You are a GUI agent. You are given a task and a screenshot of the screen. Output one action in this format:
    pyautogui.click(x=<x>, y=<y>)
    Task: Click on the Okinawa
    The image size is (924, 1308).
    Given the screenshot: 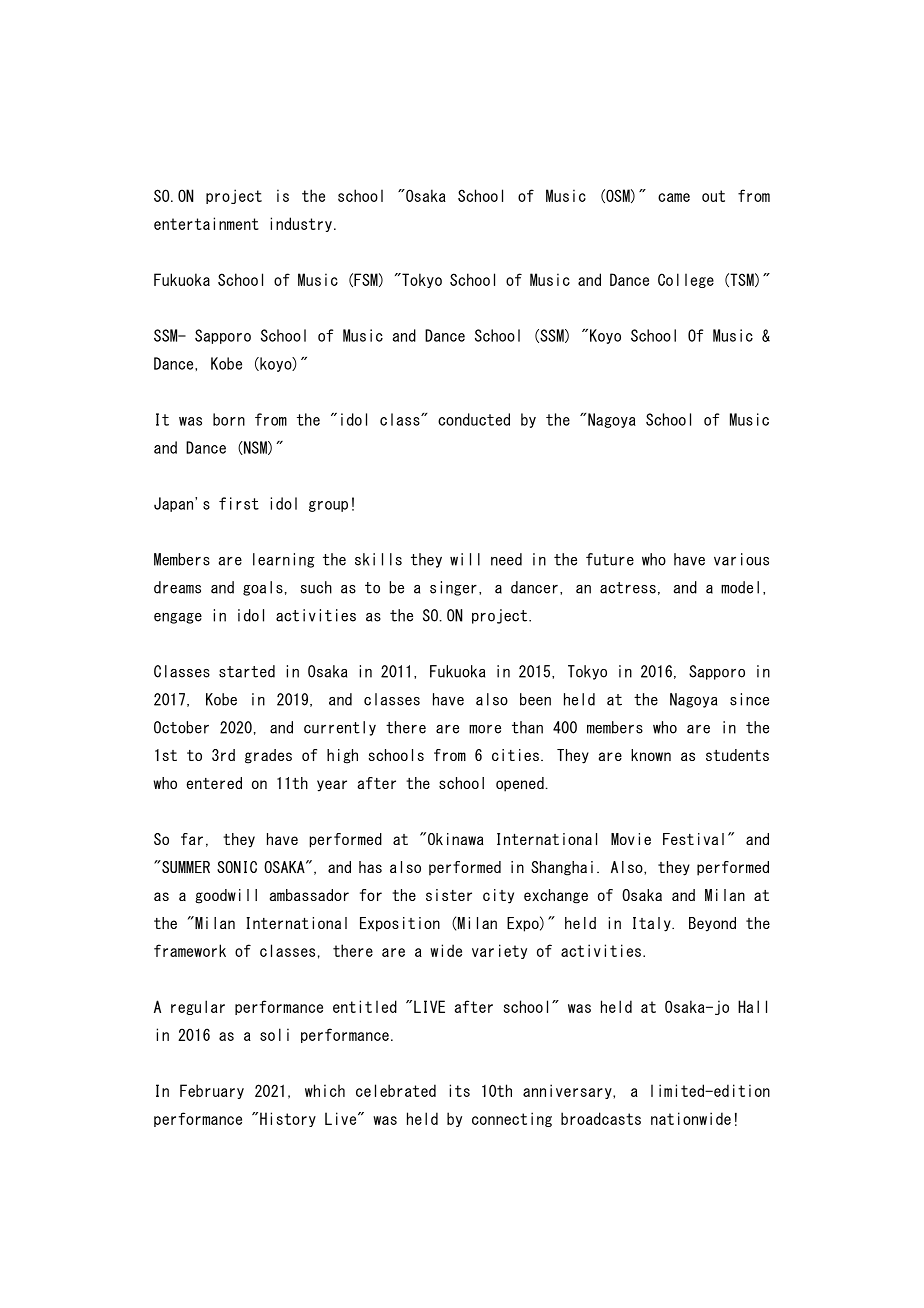 What is the action you would take?
    pyautogui.click(x=454, y=838)
